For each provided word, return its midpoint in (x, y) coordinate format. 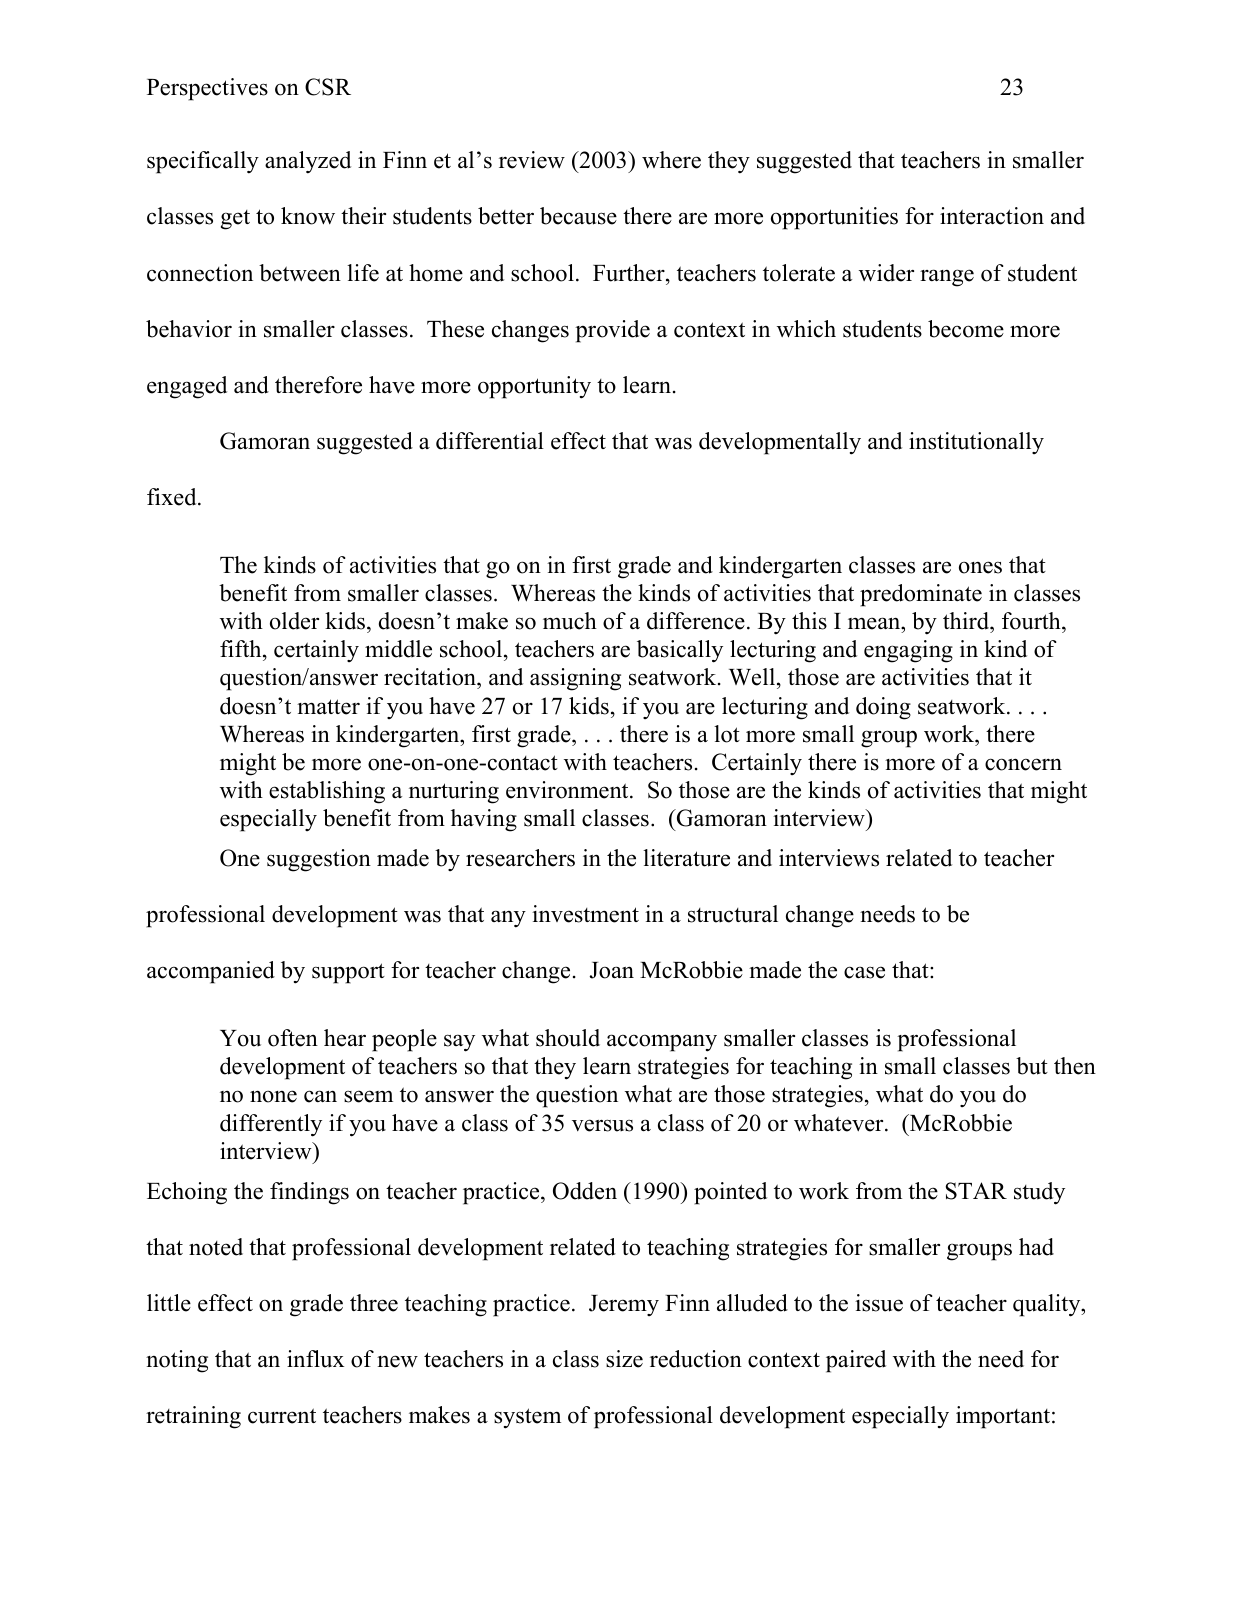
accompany (662, 1043)
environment (568, 790)
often (293, 1038)
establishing (327, 792)
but (1032, 1066)
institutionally (976, 443)
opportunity (534, 387)
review (532, 160)
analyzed (308, 162)
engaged (187, 387)
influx (315, 1359)
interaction (992, 216)
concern (1023, 764)
